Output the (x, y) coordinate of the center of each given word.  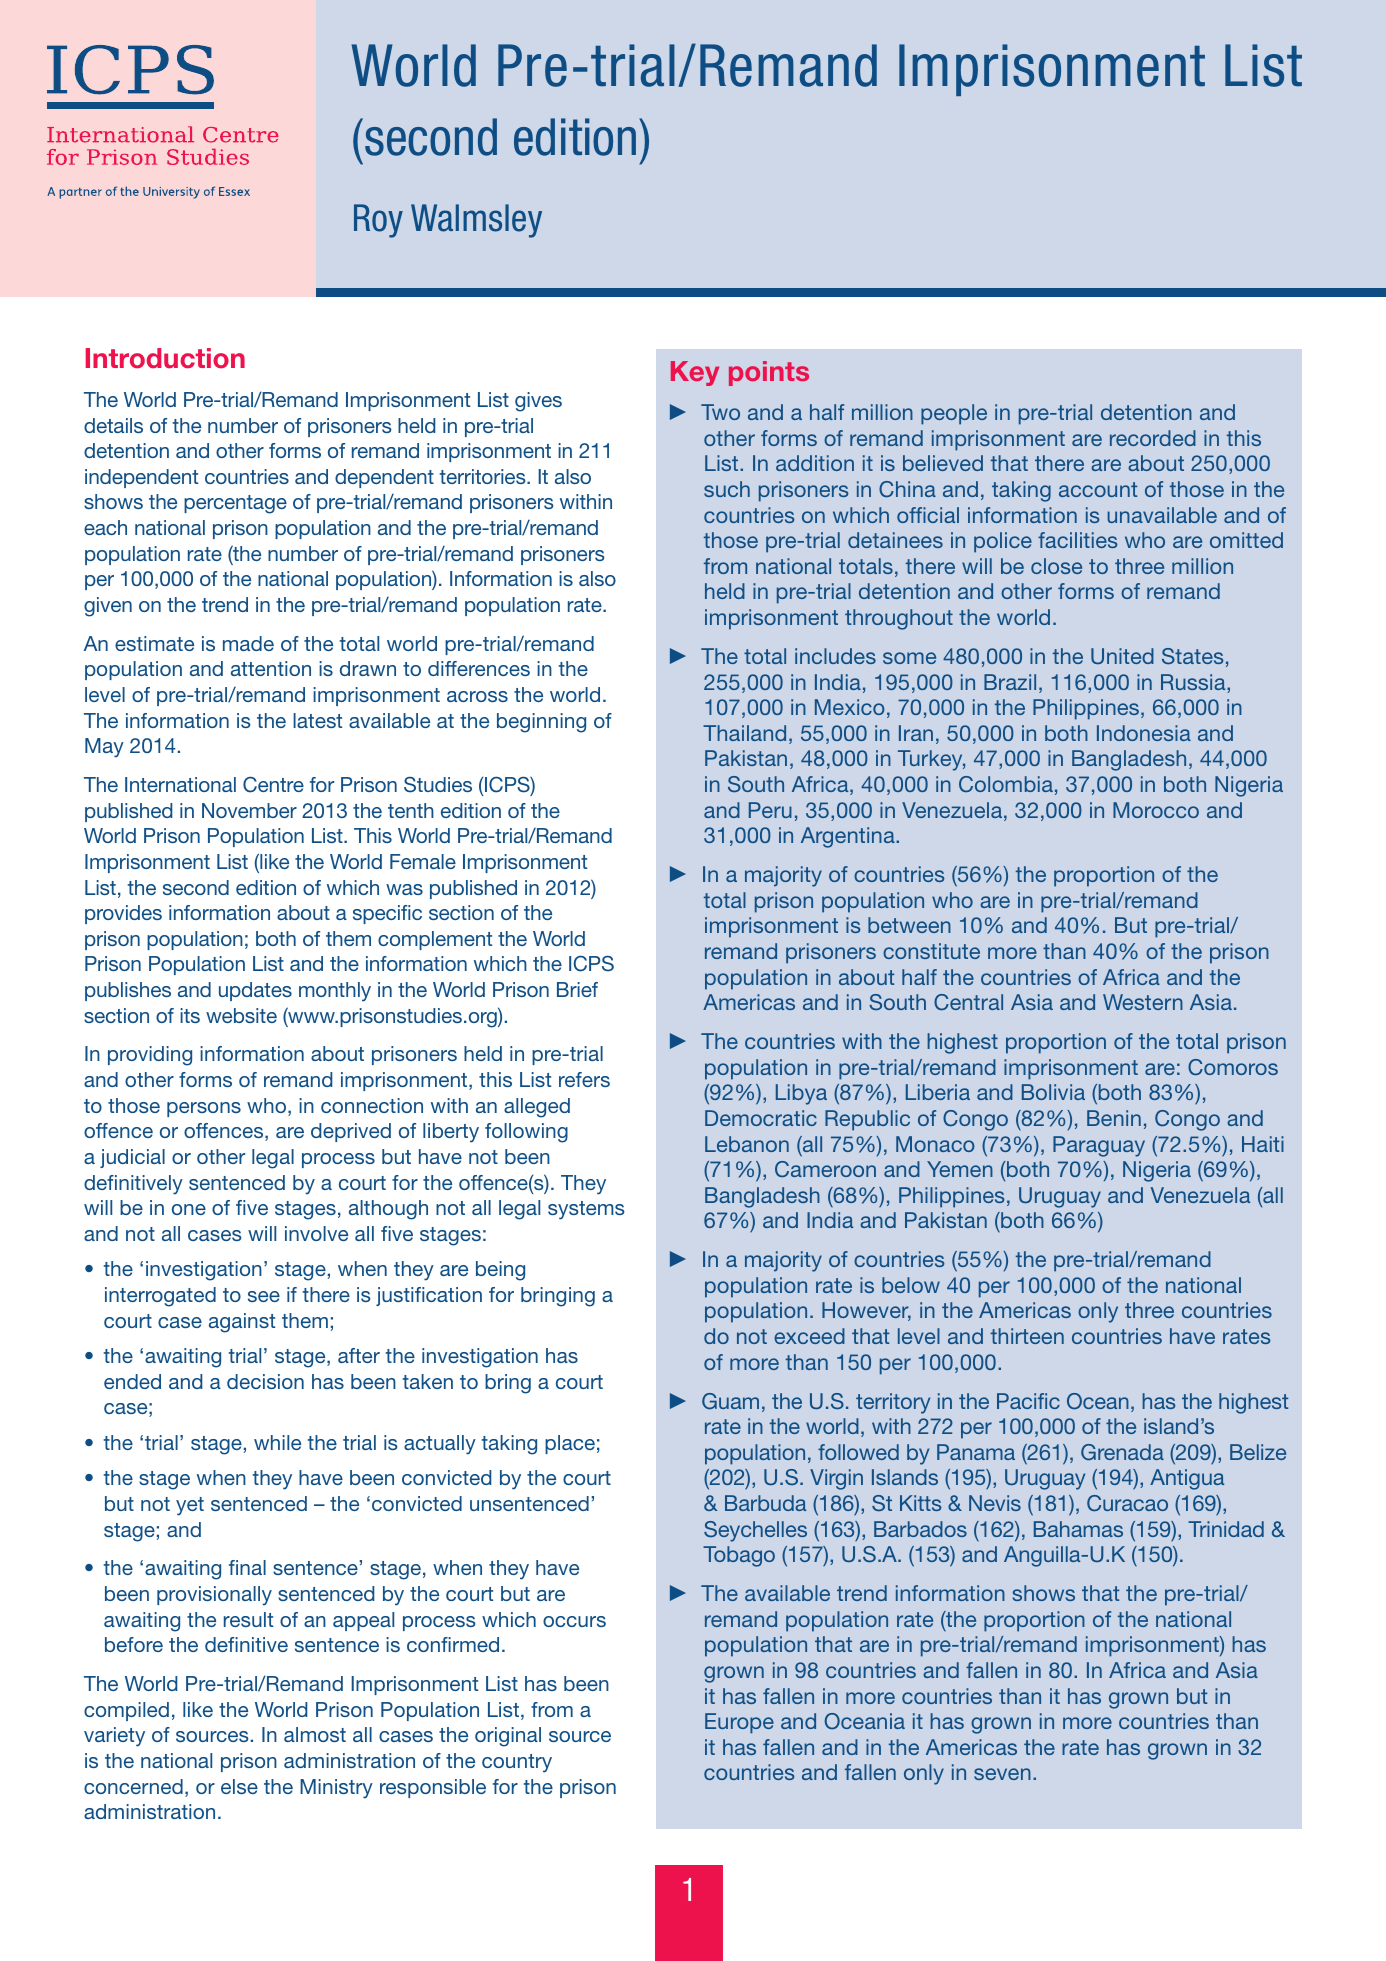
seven (1002, 1774)
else (239, 1786)
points (769, 373)
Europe (739, 1723)
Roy (378, 221)
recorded (1153, 438)
